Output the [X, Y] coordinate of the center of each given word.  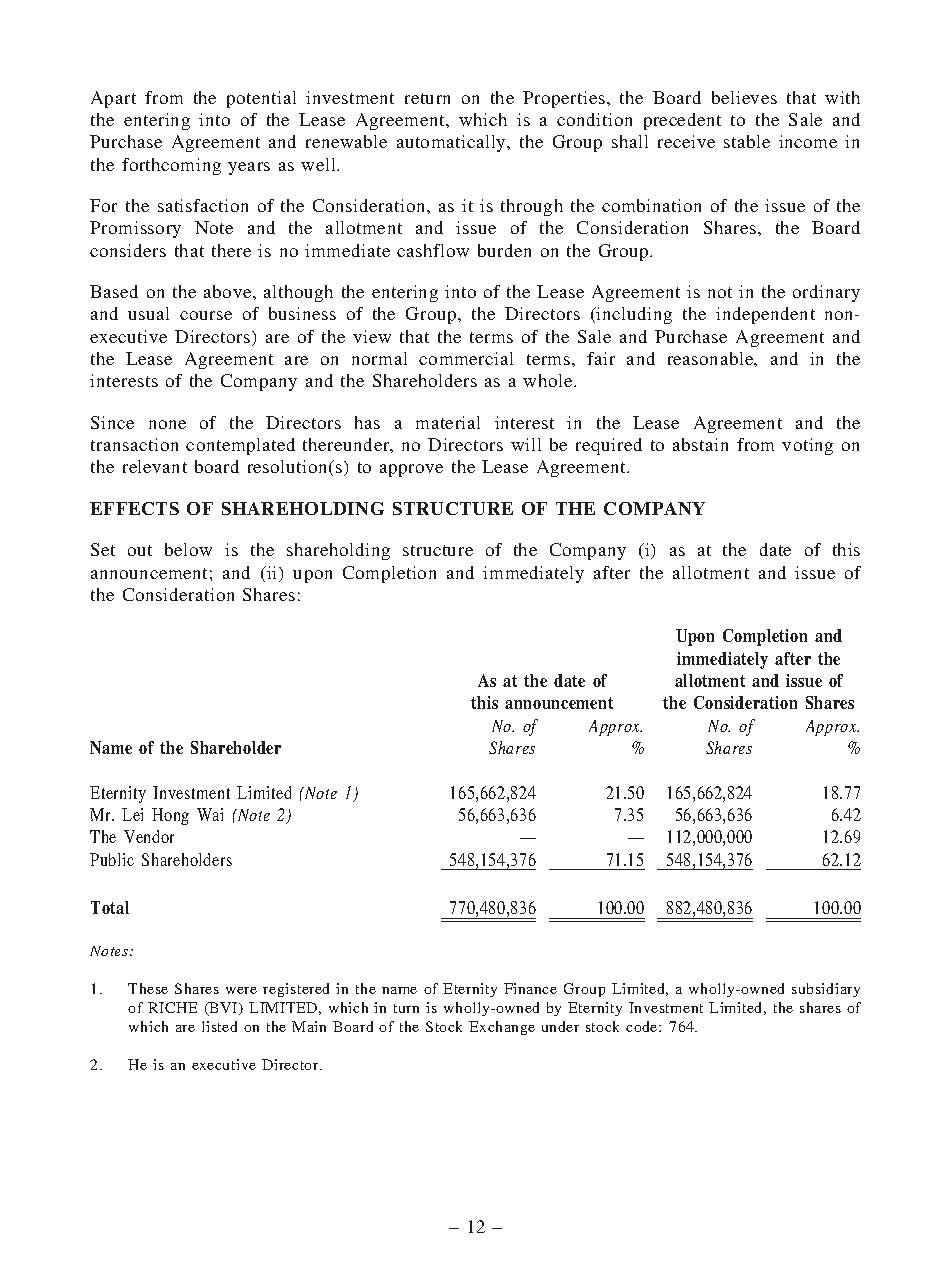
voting [807, 446]
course [206, 315]
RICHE [172, 1007]
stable [747, 141]
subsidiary [826, 990]
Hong [170, 816]
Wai [210, 814]
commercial [466, 358]
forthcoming [171, 166]
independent [765, 315]
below [188, 549]
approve [411, 470]
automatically [452, 143]
